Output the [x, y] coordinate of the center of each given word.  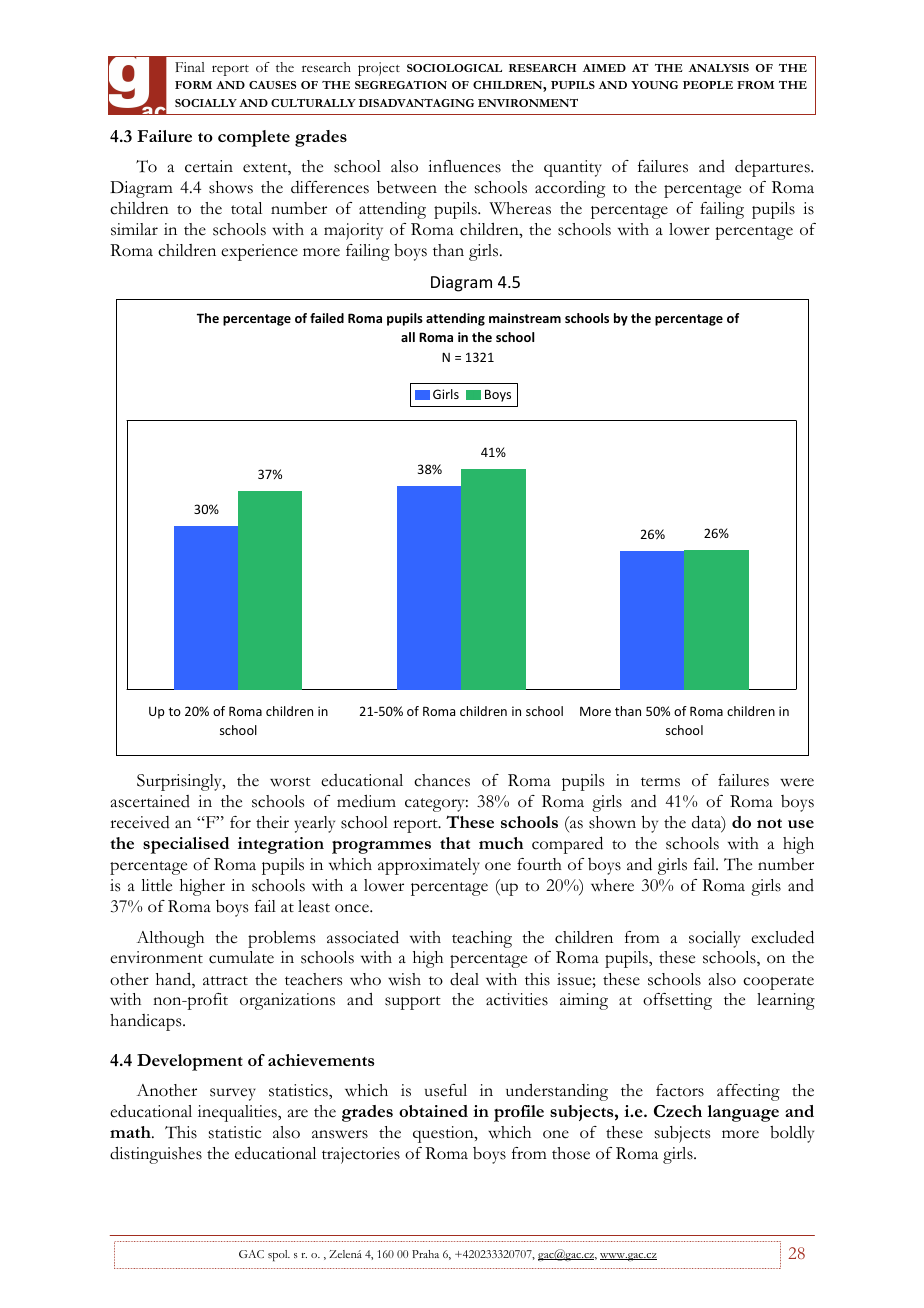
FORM [193, 85]
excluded [782, 937]
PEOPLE [708, 85]
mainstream [525, 318]
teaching [482, 939]
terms [660, 782]
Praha [425, 1254]
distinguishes [156, 1155]
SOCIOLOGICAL [454, 68]
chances [442, 780]
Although [170, 939]
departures [773, 168]
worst [290, 782]
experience [259, 252]
